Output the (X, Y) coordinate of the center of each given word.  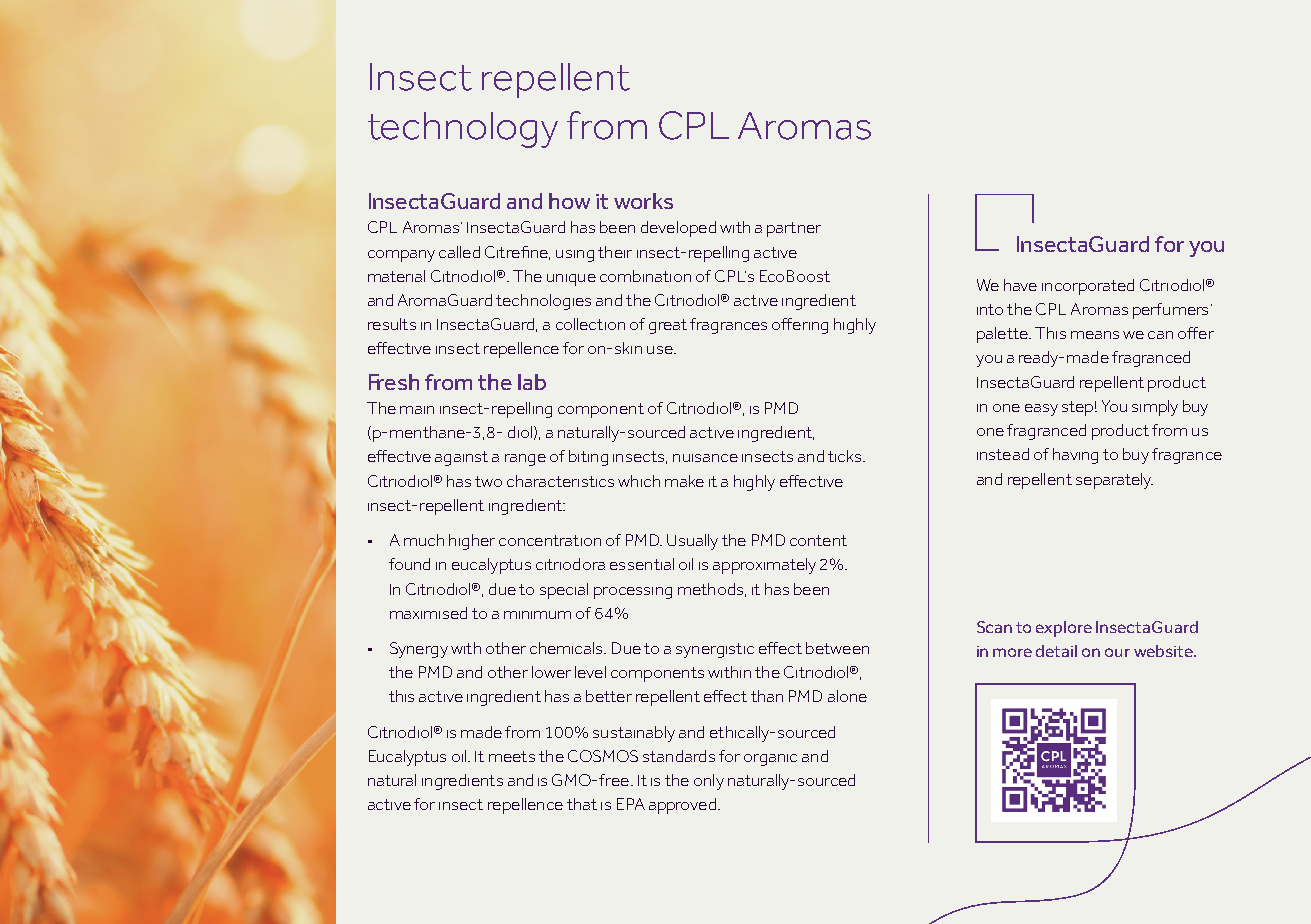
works (643, 201)
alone (847, 696)
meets (512, 756)
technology (463, 130)
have (1020, 285)
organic (770, 760)
